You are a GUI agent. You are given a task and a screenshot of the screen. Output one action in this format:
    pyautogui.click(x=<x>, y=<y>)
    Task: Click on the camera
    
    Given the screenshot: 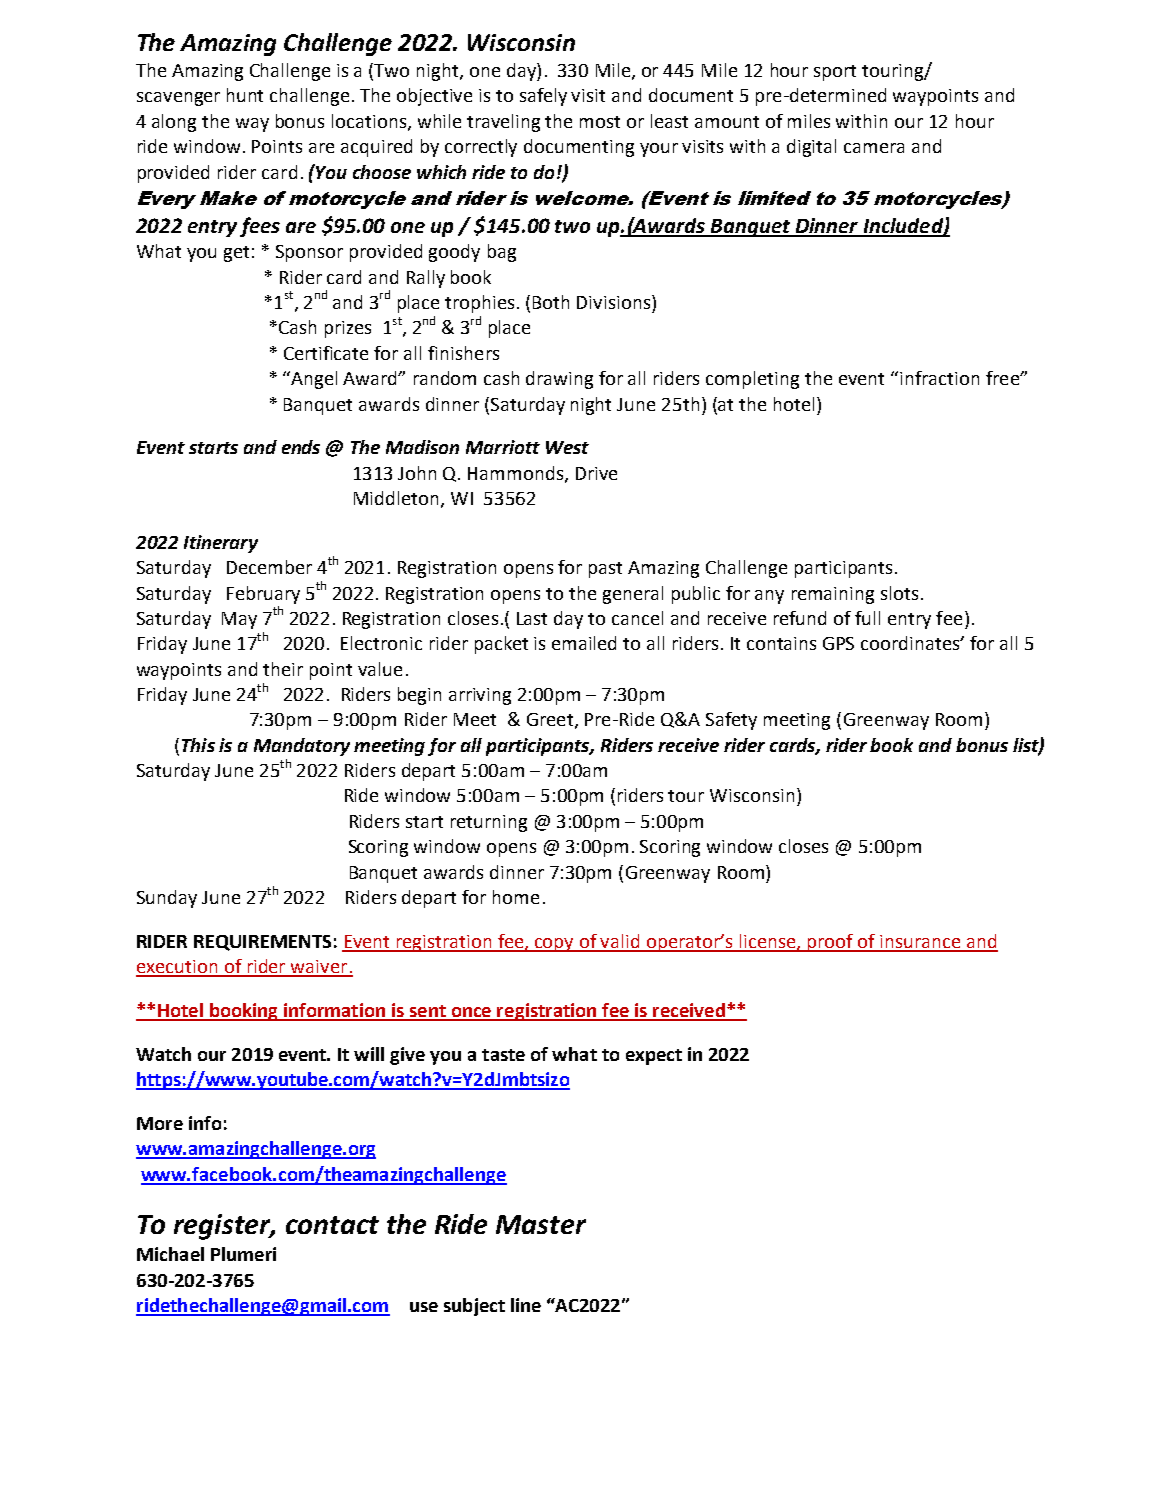 What is the action you would take?
    pyautogui.click(x=874, y=148)
